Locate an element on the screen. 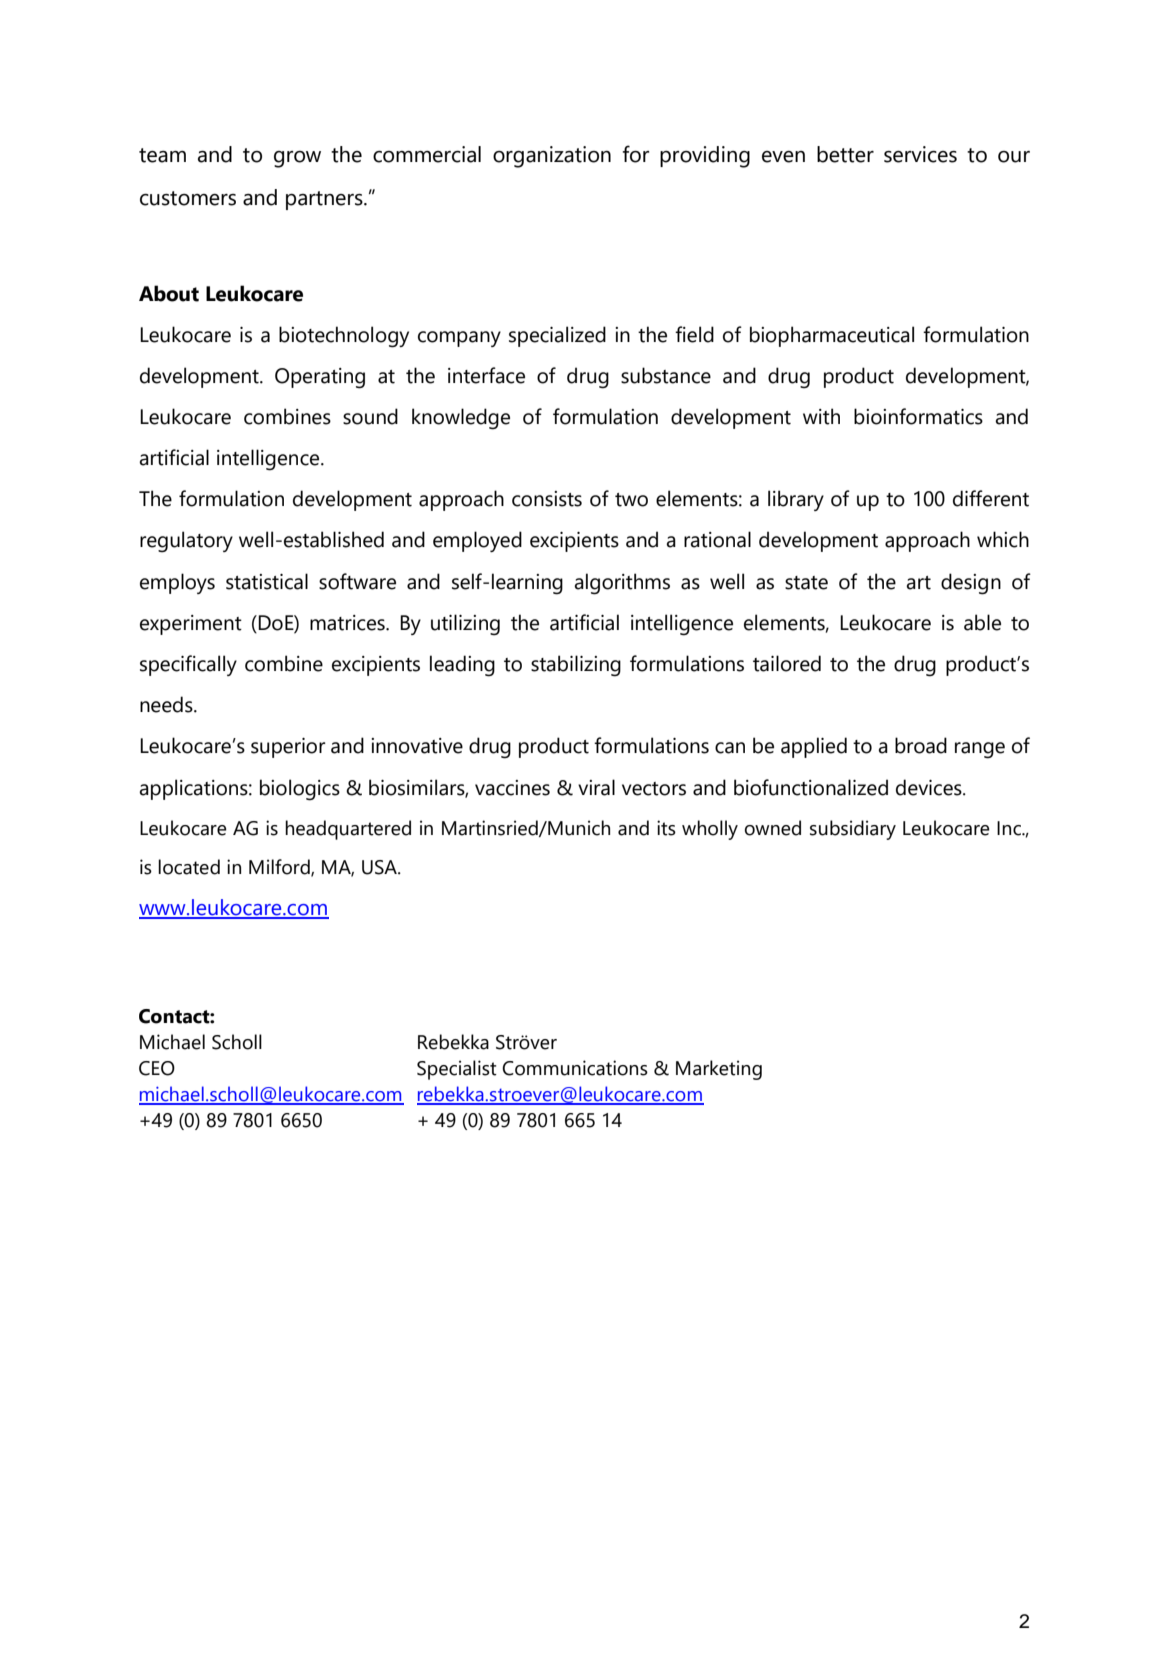 This screenshot has height=1654, width=1169. algorithms is located at coordinates (622, 584).
